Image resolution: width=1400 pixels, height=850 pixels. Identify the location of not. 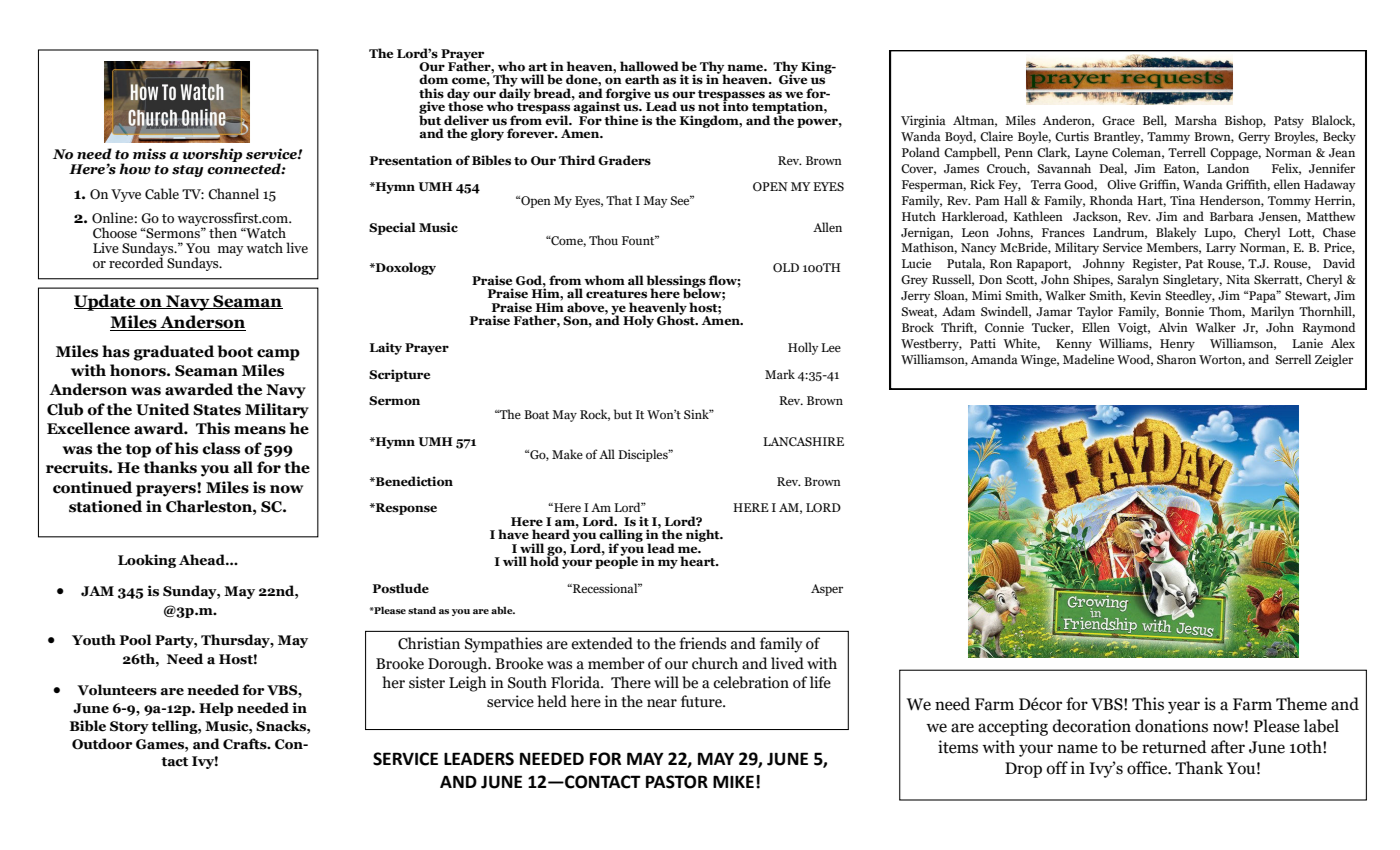
(709, 107).
